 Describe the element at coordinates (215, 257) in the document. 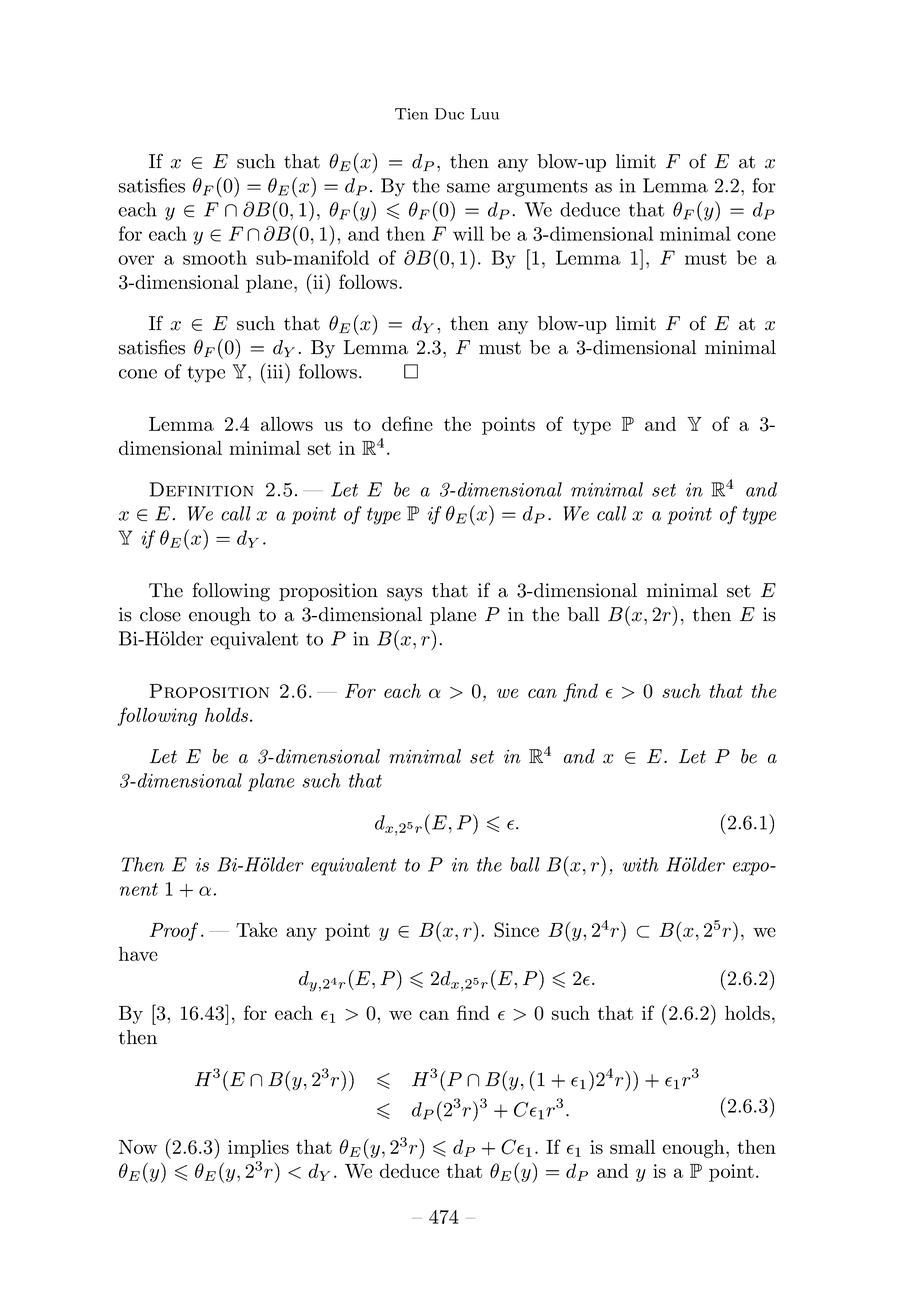

I see `smooth` at that location.
